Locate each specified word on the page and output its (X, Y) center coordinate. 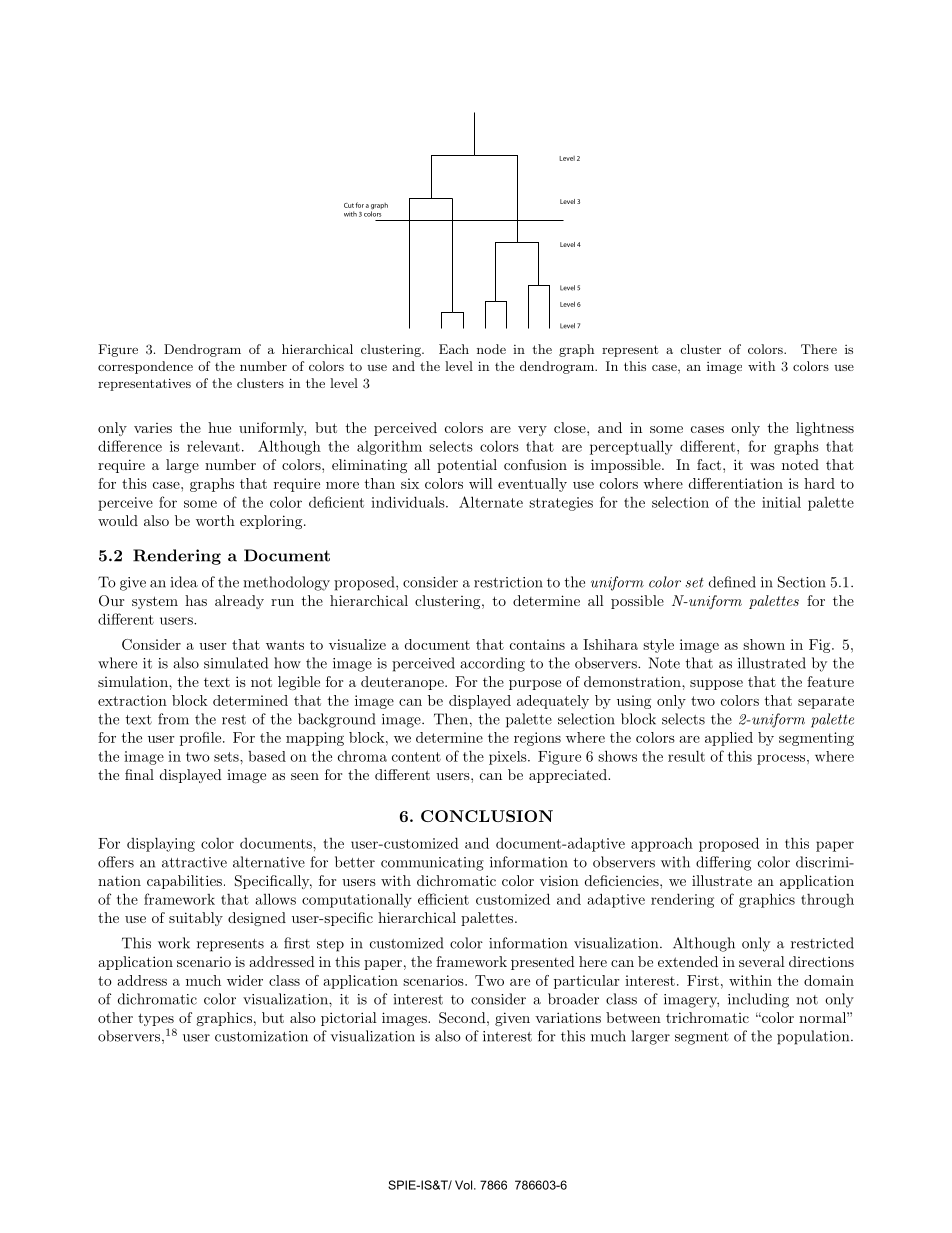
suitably (196, 919)
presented (543, 963)
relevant (213, 446)
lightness (825, 429)
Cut (349, 205)
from (173, 719)
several (762, 961)
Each (454, 349)
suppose (716, 685)
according (492, 664)
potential (467, 466)
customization (261, 1036)
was (762, 466)
